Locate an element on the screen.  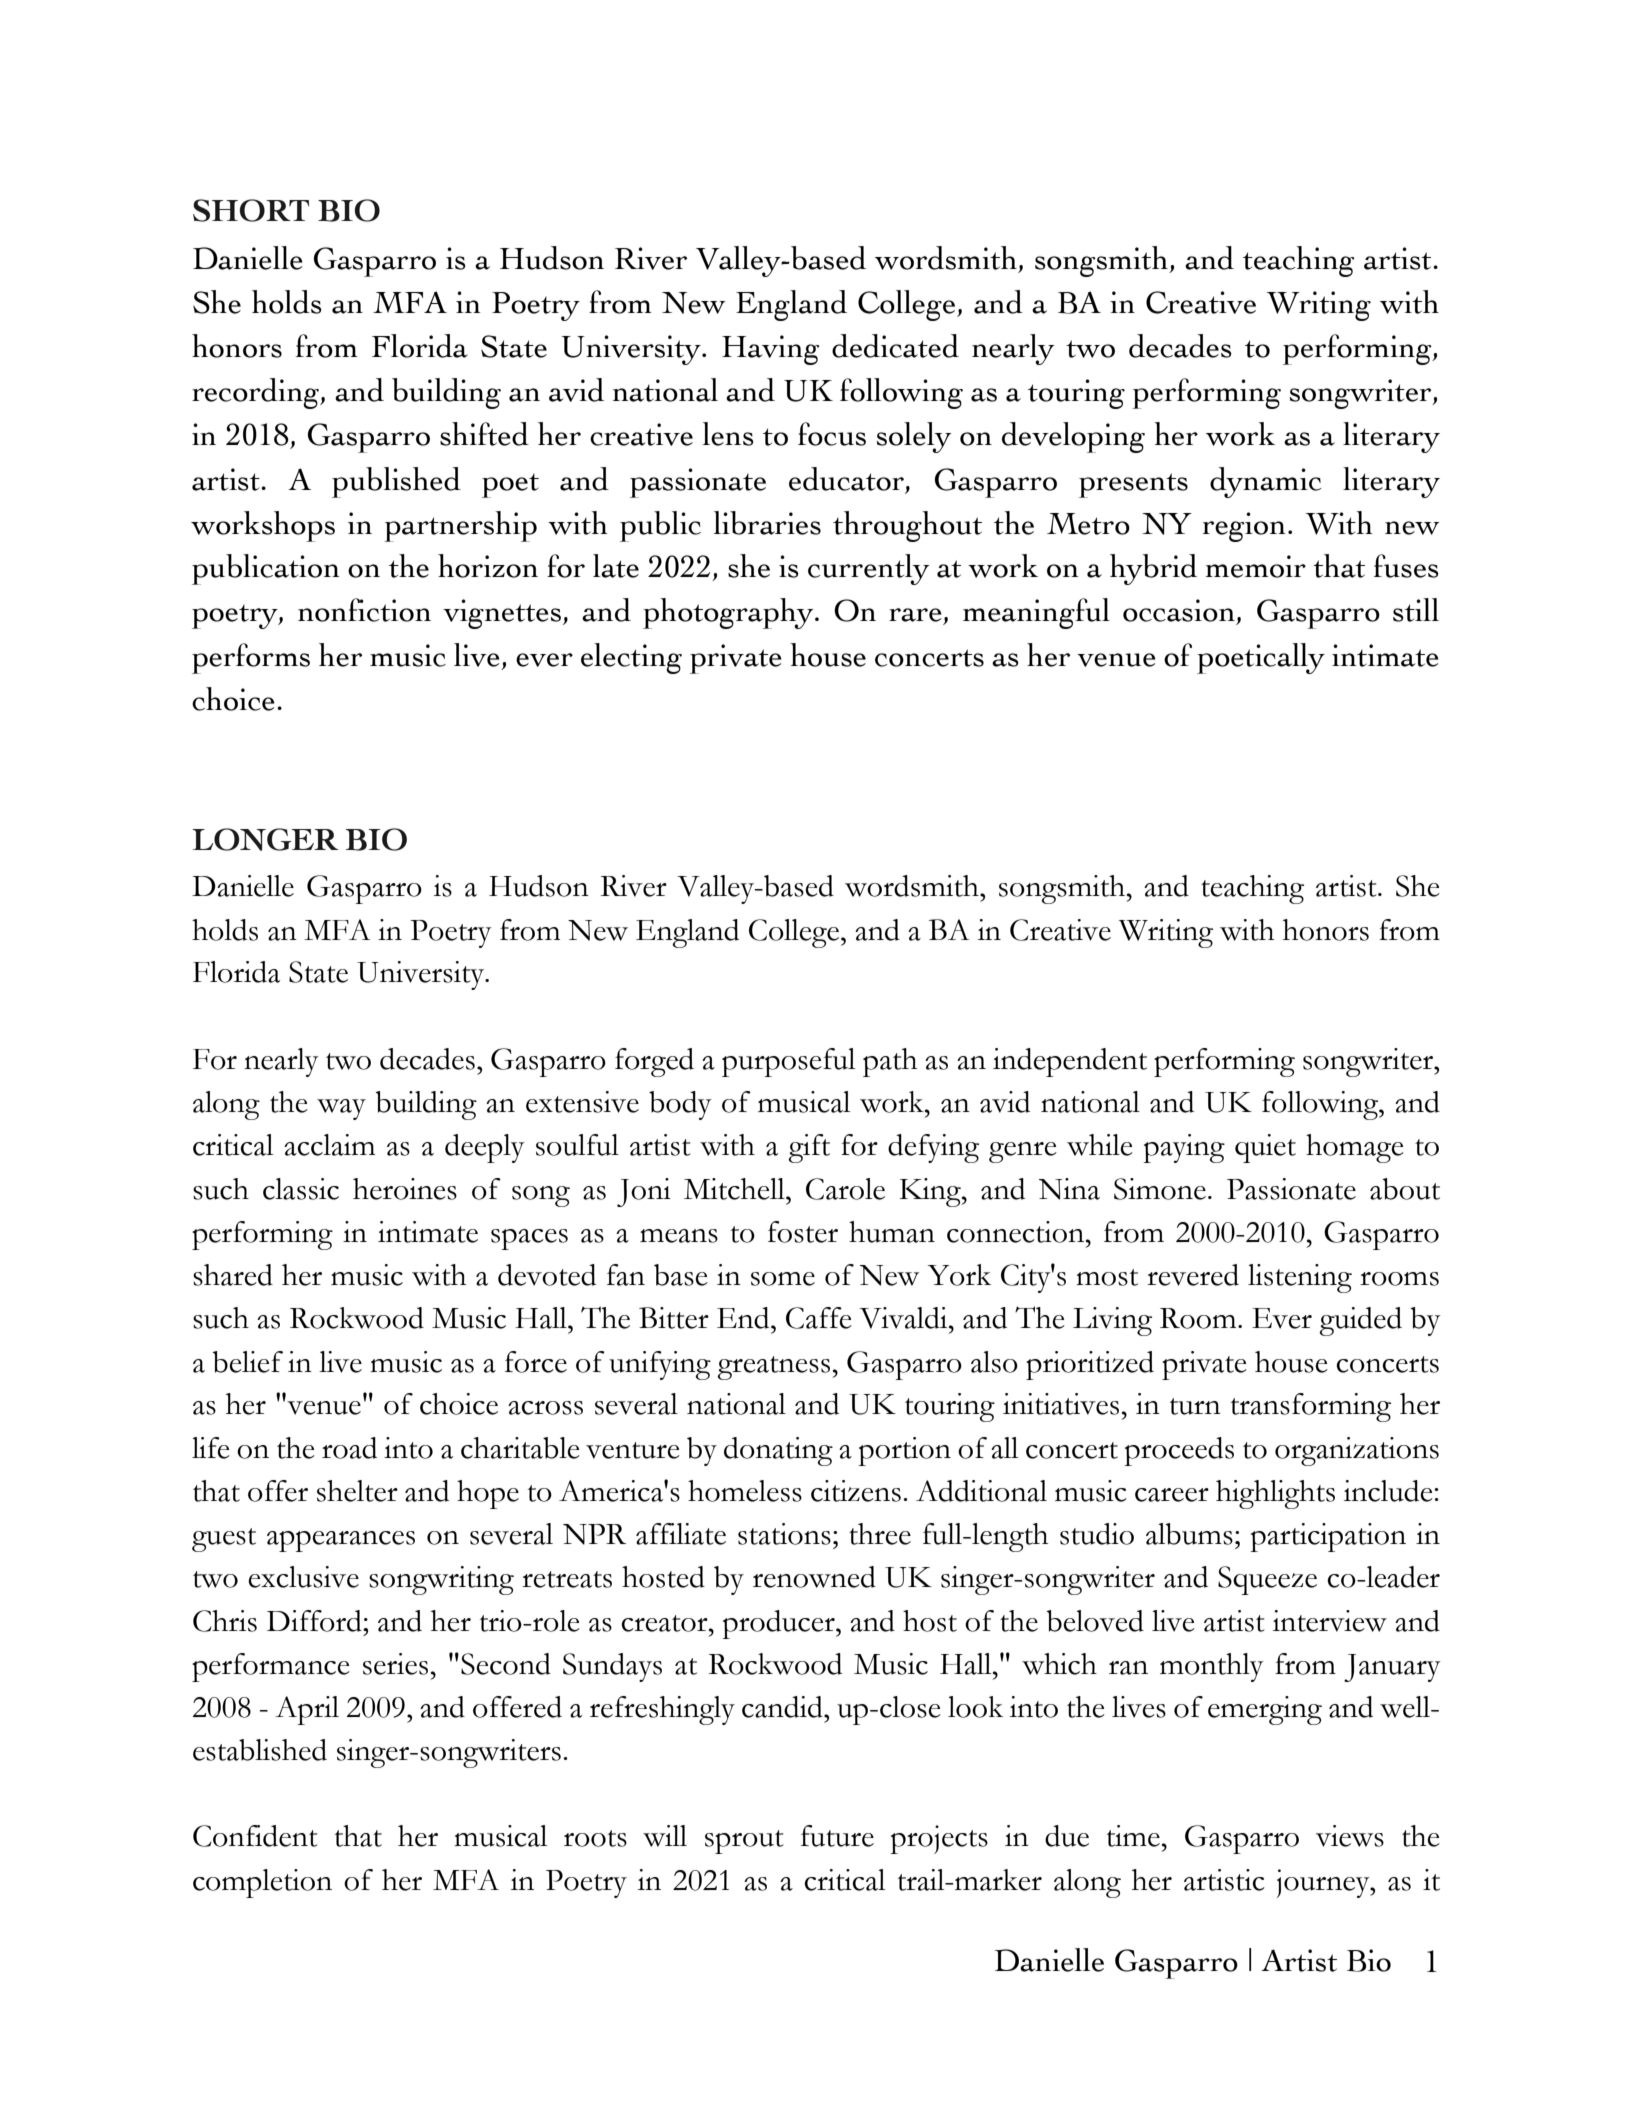
dynamic is located at coordinates (1265, 482).
